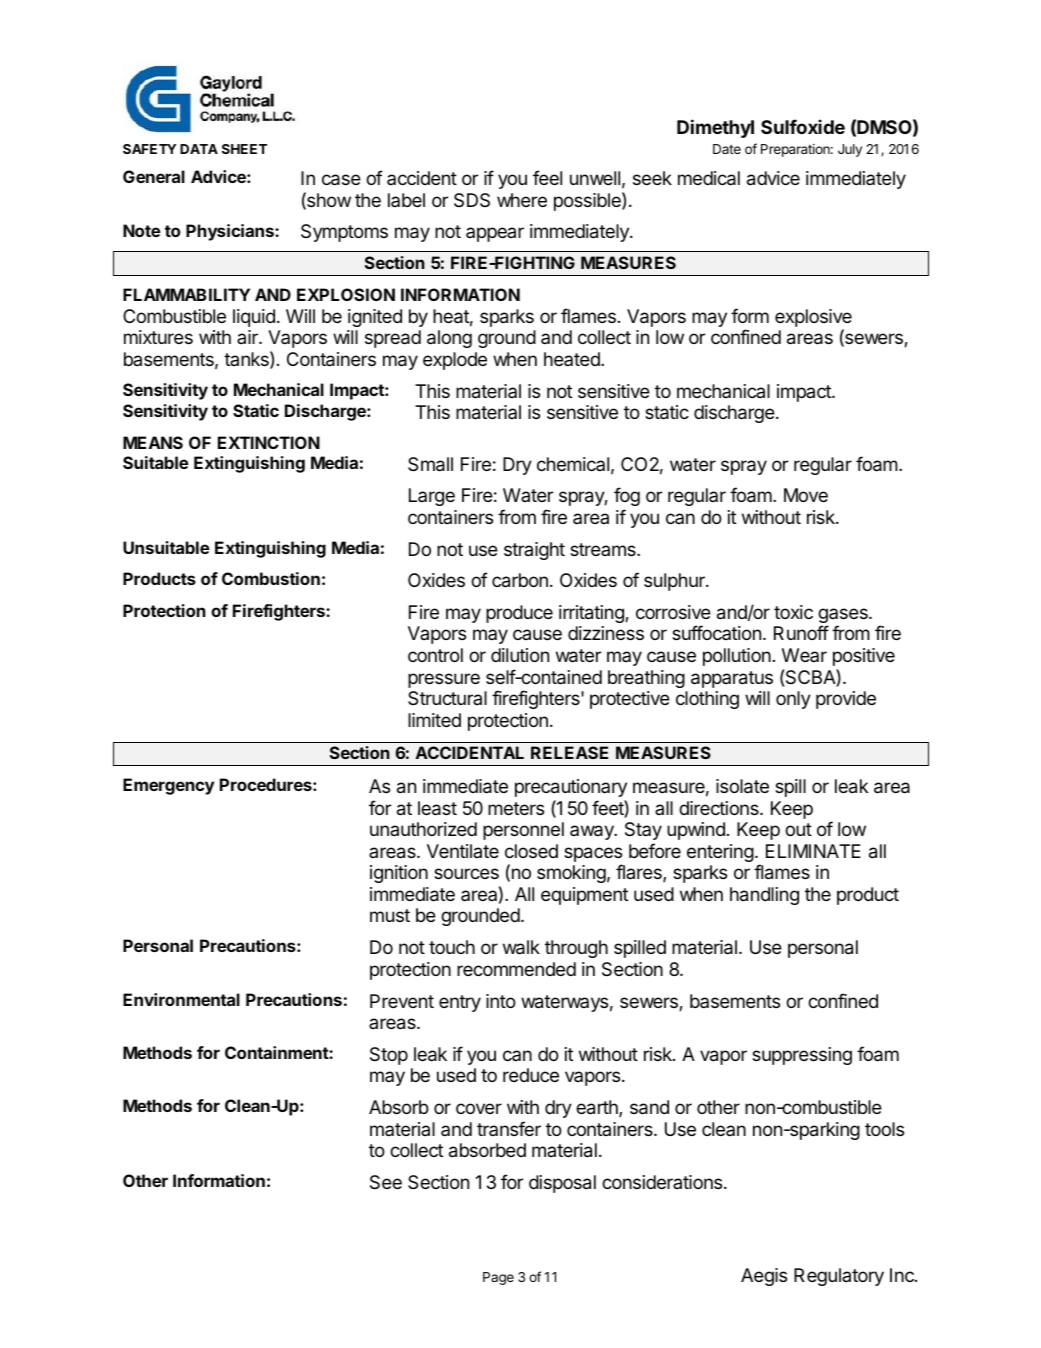 The image size is (1041, 1348). What do you see at coordinates (520, 655) in the page?
I see `dilution` at bounding box center [520, 655].
